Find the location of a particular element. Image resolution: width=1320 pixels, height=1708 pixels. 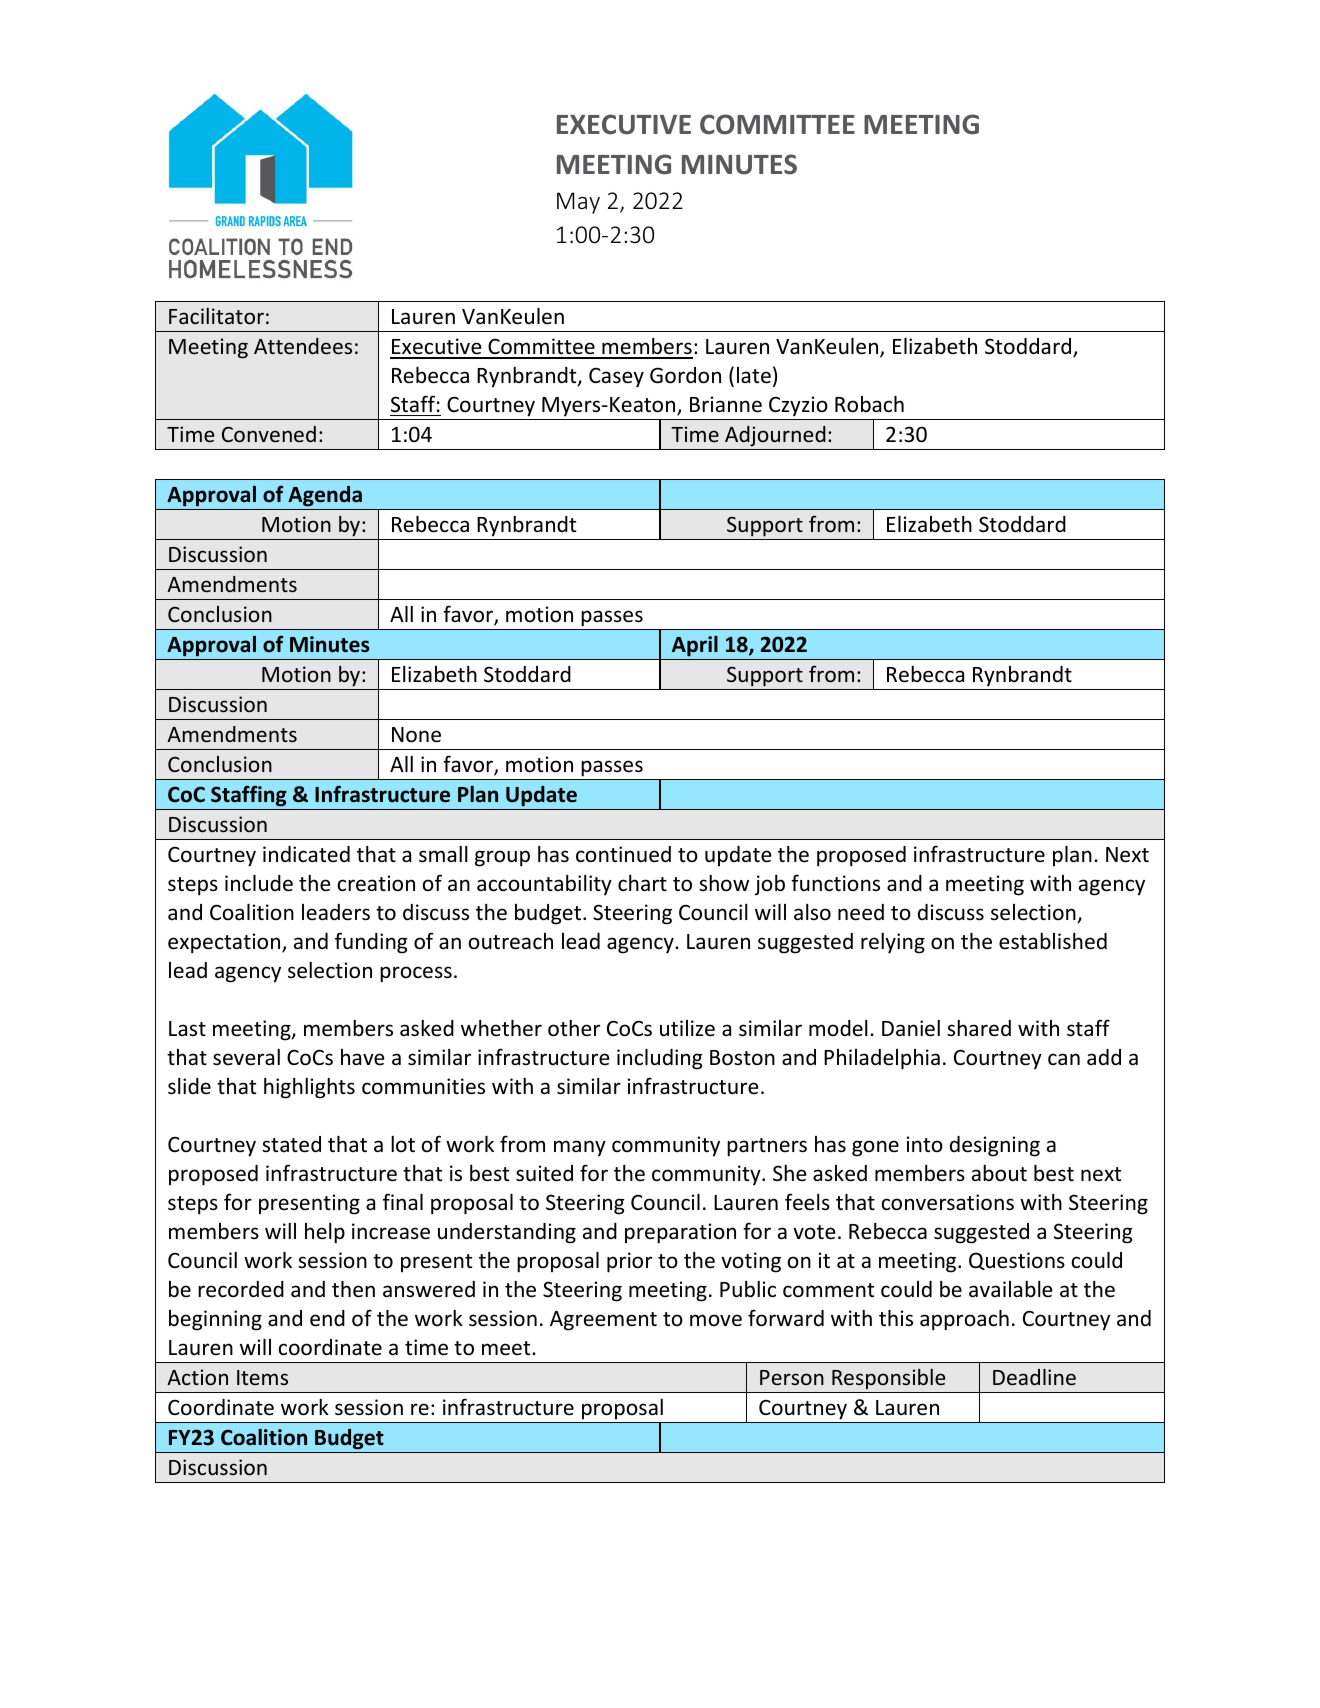

Agreement is located at coordinates (603, 1321).
